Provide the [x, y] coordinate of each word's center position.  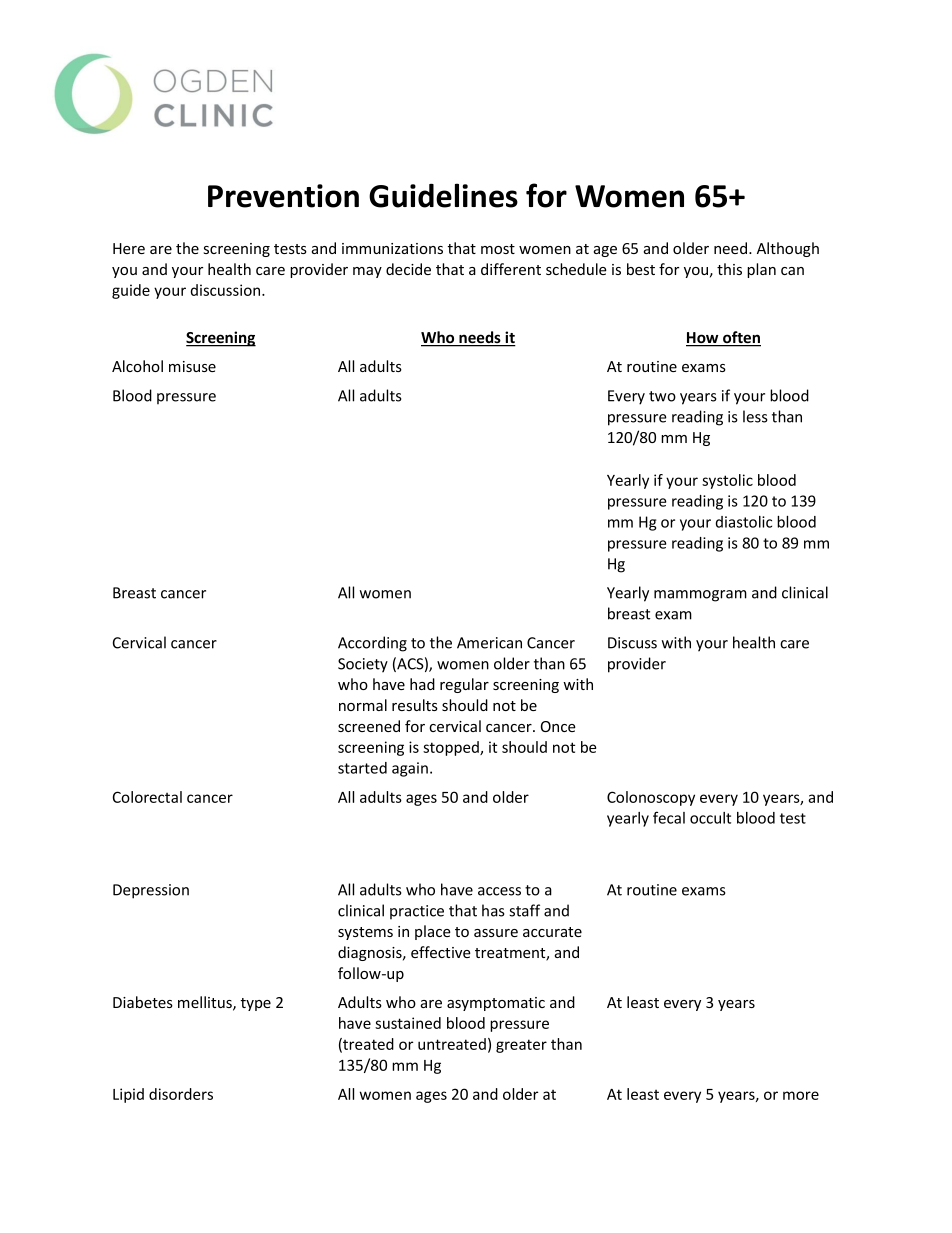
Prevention [283, 196]
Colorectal [147, 797]
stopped [452, 748]
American [489, 643]
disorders [181, 1094]
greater [521, 1046]
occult [710, 818]
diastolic [744, 522]
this [729, 269]
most [498, 249]
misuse [192, 366]
